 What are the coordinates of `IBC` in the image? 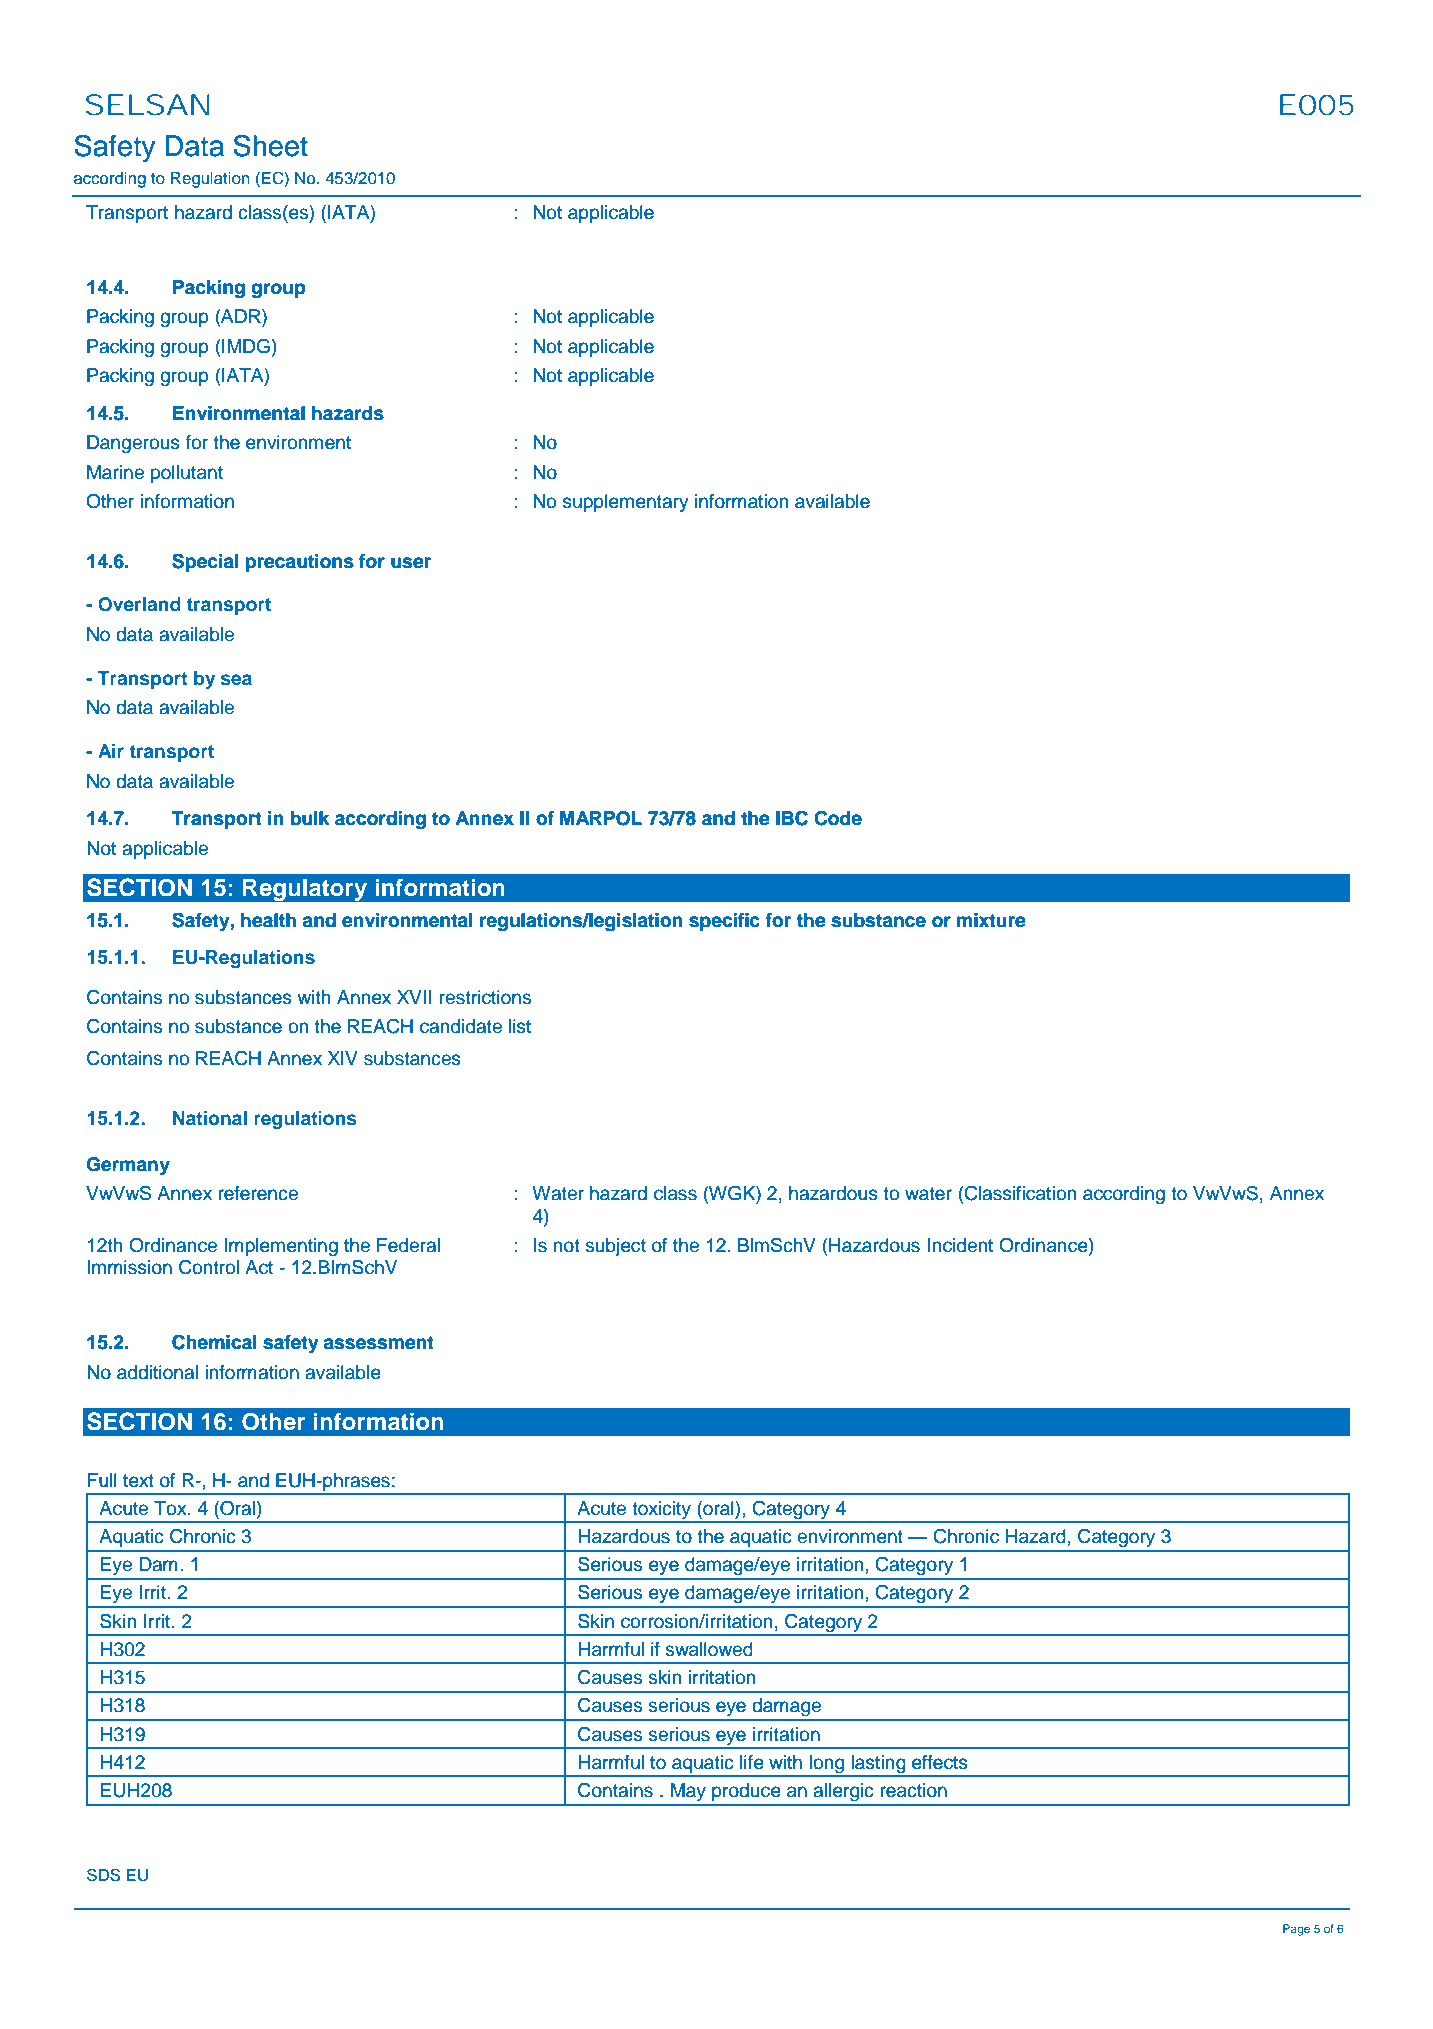 It's located at (792, 818).
